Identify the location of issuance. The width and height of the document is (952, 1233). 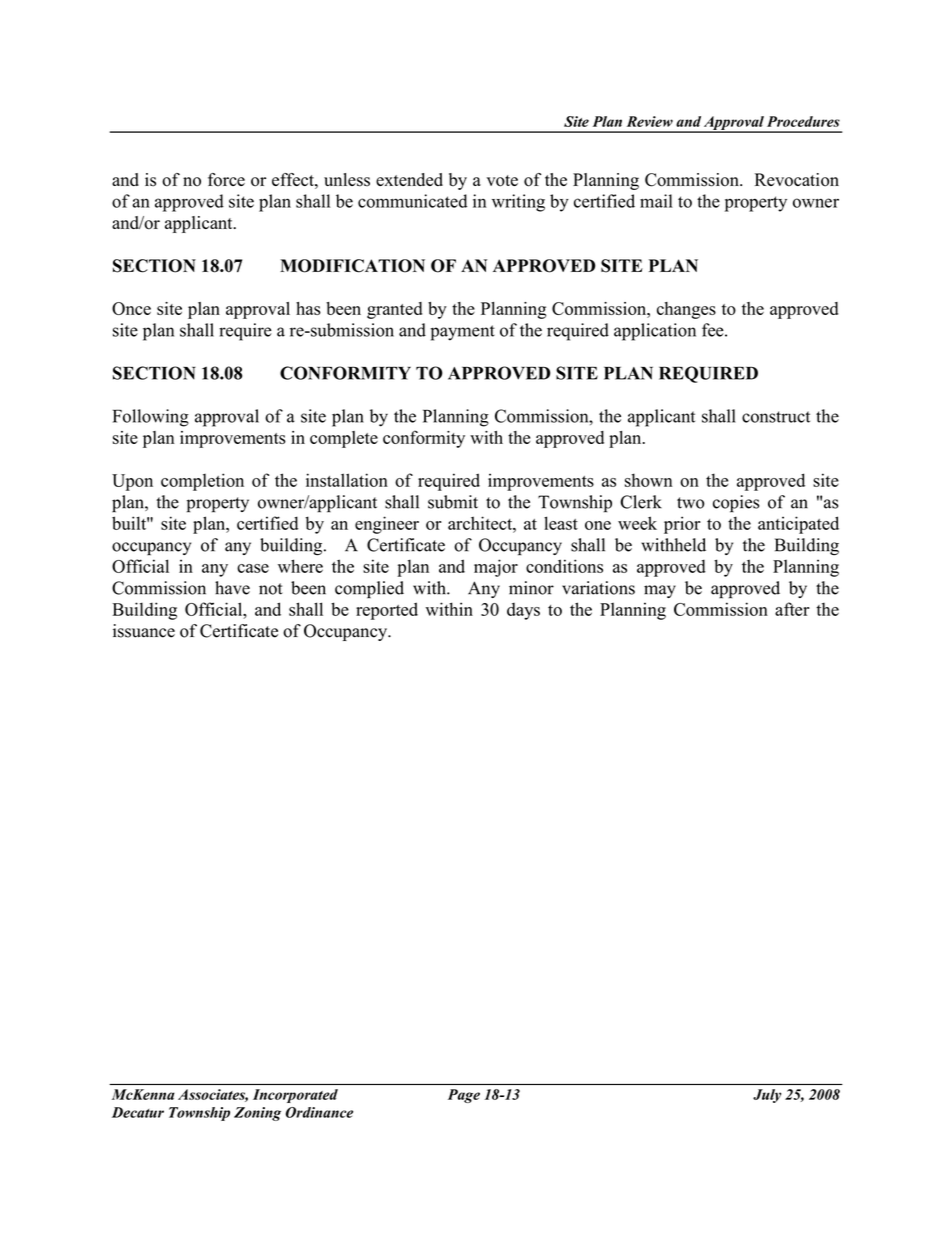
(144, 631).
